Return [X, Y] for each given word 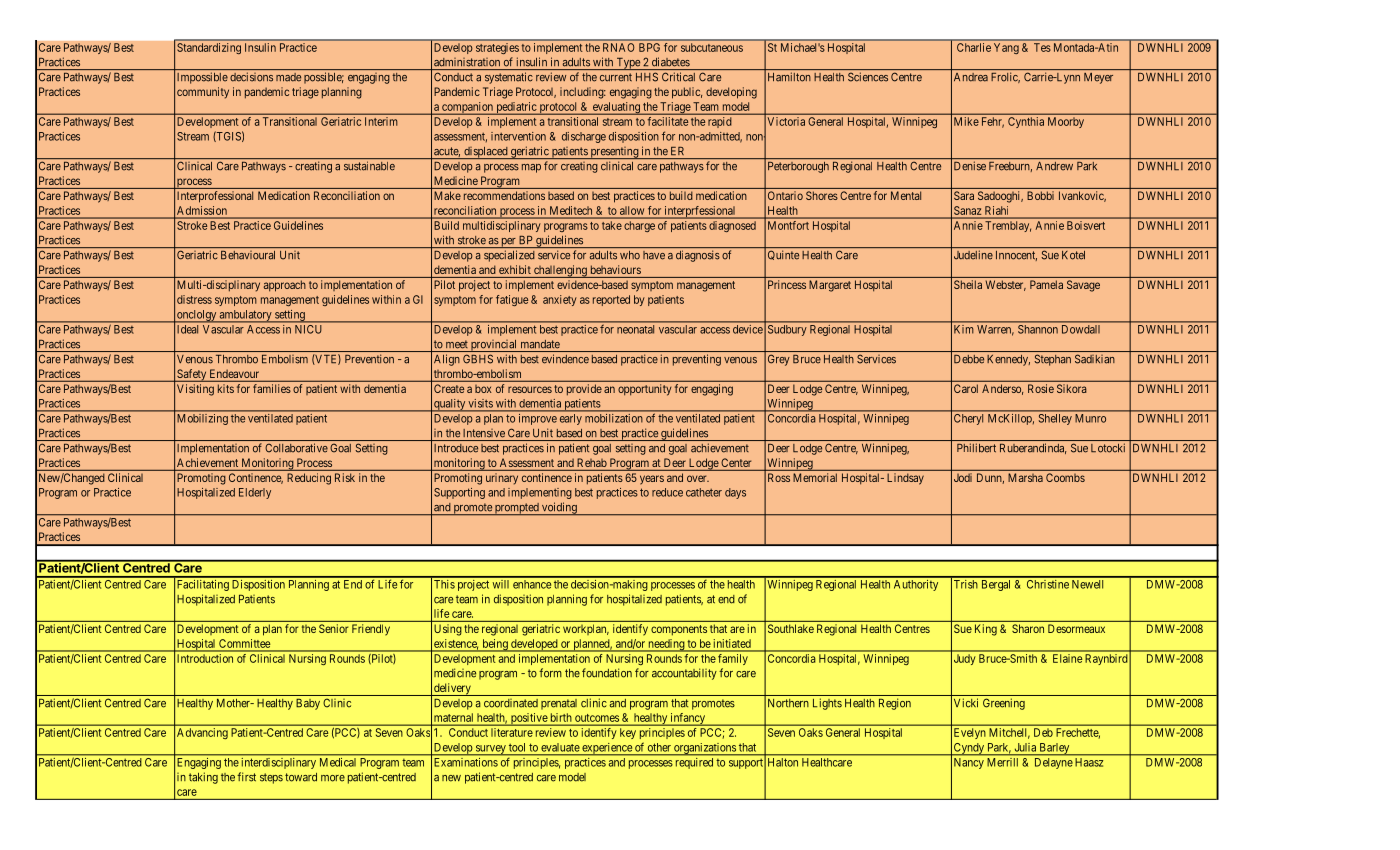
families [271, 388]
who [630, 255]
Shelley [1055, 419]
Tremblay [1008, 226]
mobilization [614, 418]
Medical [338, 762]
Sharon [1028, 628]
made [288, 77]
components [679, 630]
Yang [1006, 48]
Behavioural [248, 255]
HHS [647, 77]
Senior [333, 628]
